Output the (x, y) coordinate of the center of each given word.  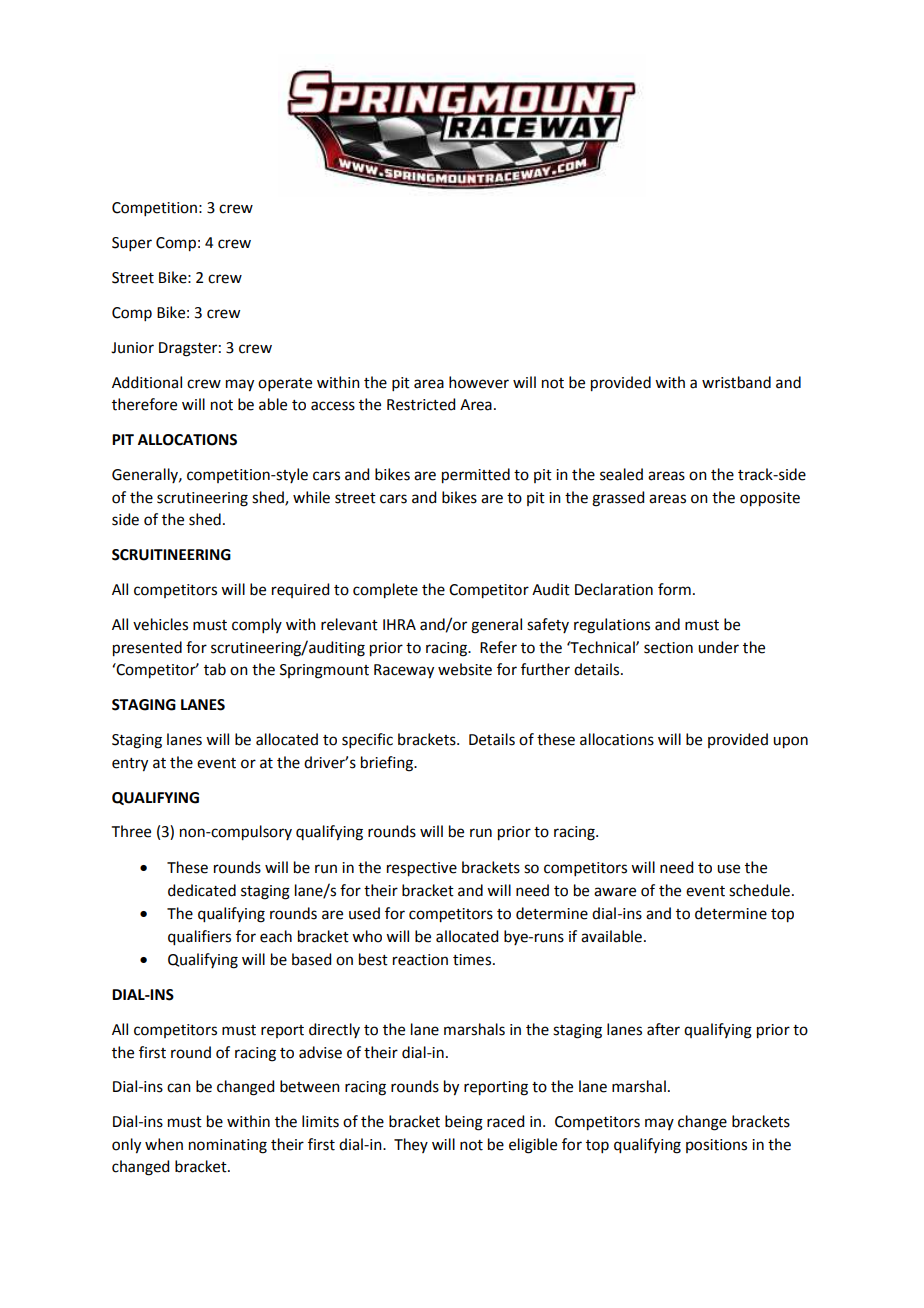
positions (716, 1146)
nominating (228, 1146)
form (674, 589)
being (464, 1123)
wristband (736, 382)
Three (131, 831)
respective (422, 869)
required (300, 590)
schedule (759, 890)
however (479, 382)
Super (132, 244)
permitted (476, 476)
